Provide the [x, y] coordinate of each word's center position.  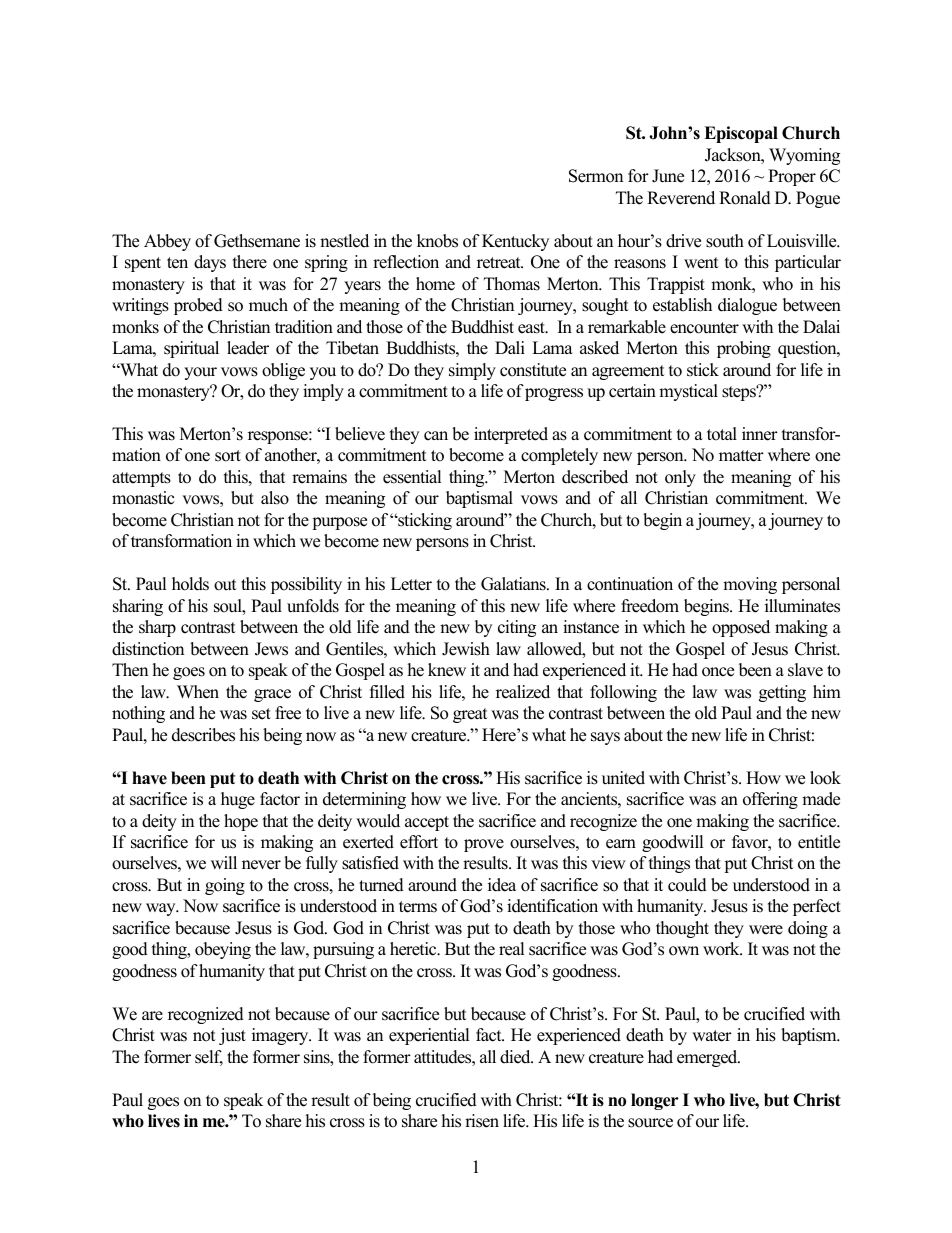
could [687, 885]
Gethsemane [257, 241]
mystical [688, 392]
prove [484, 845]
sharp [157, 628]
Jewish [466, 649]
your [200, 373]
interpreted [511, 435]
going [225, 886]
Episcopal [741, 134]
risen [482, 1121]
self [209, 1058]
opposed [741, 628]
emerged [708, 1058]
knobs [437, 241]
